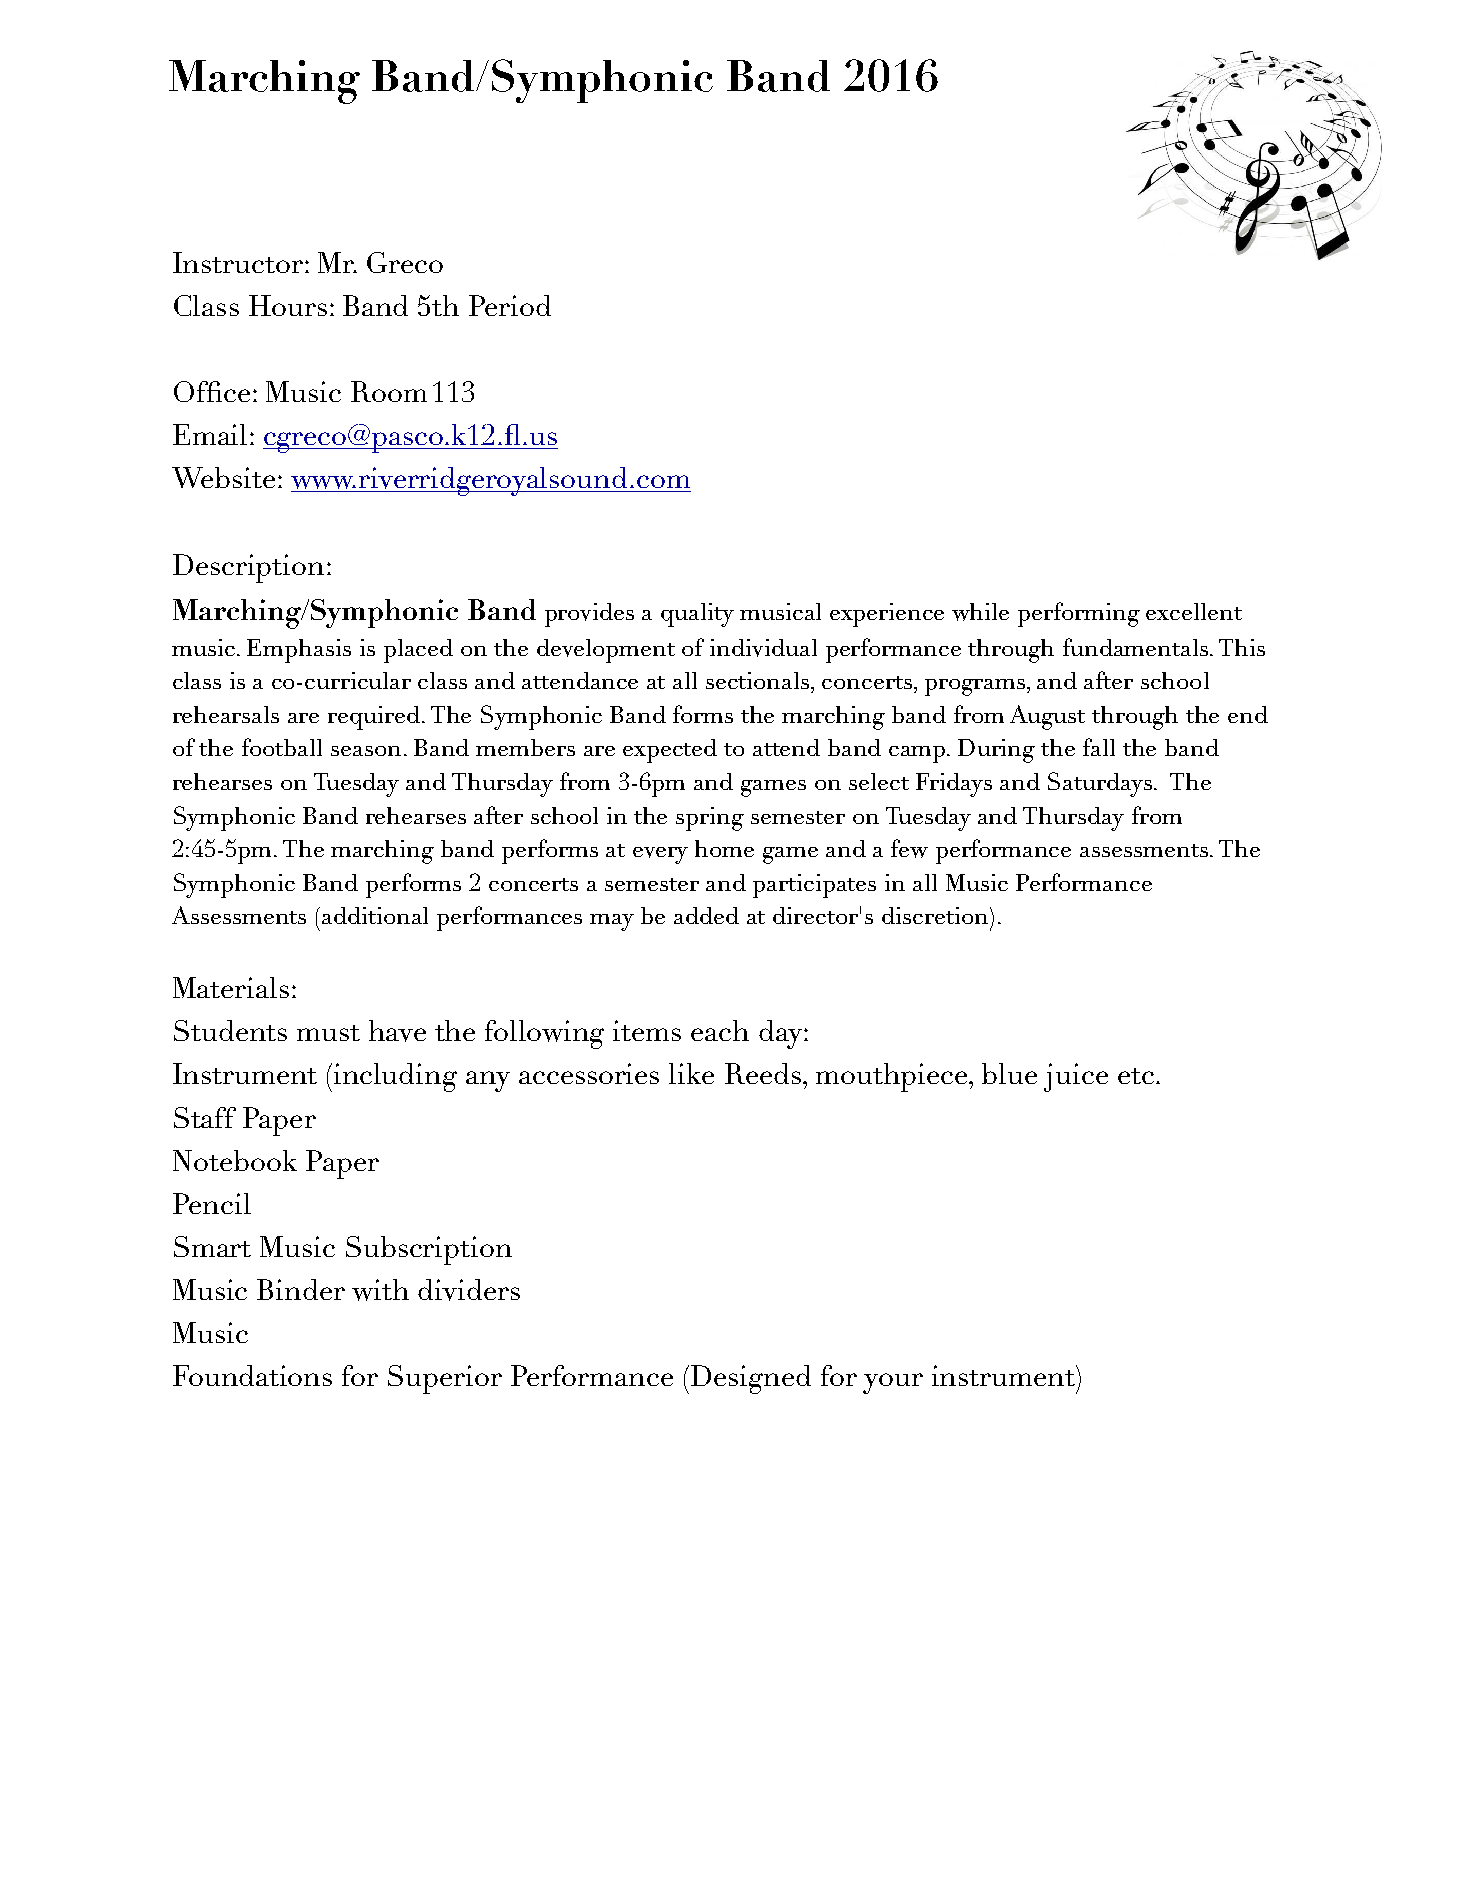  Describe the element at coordinates (366, 751) in the screenshot. I see `season` at that location.
